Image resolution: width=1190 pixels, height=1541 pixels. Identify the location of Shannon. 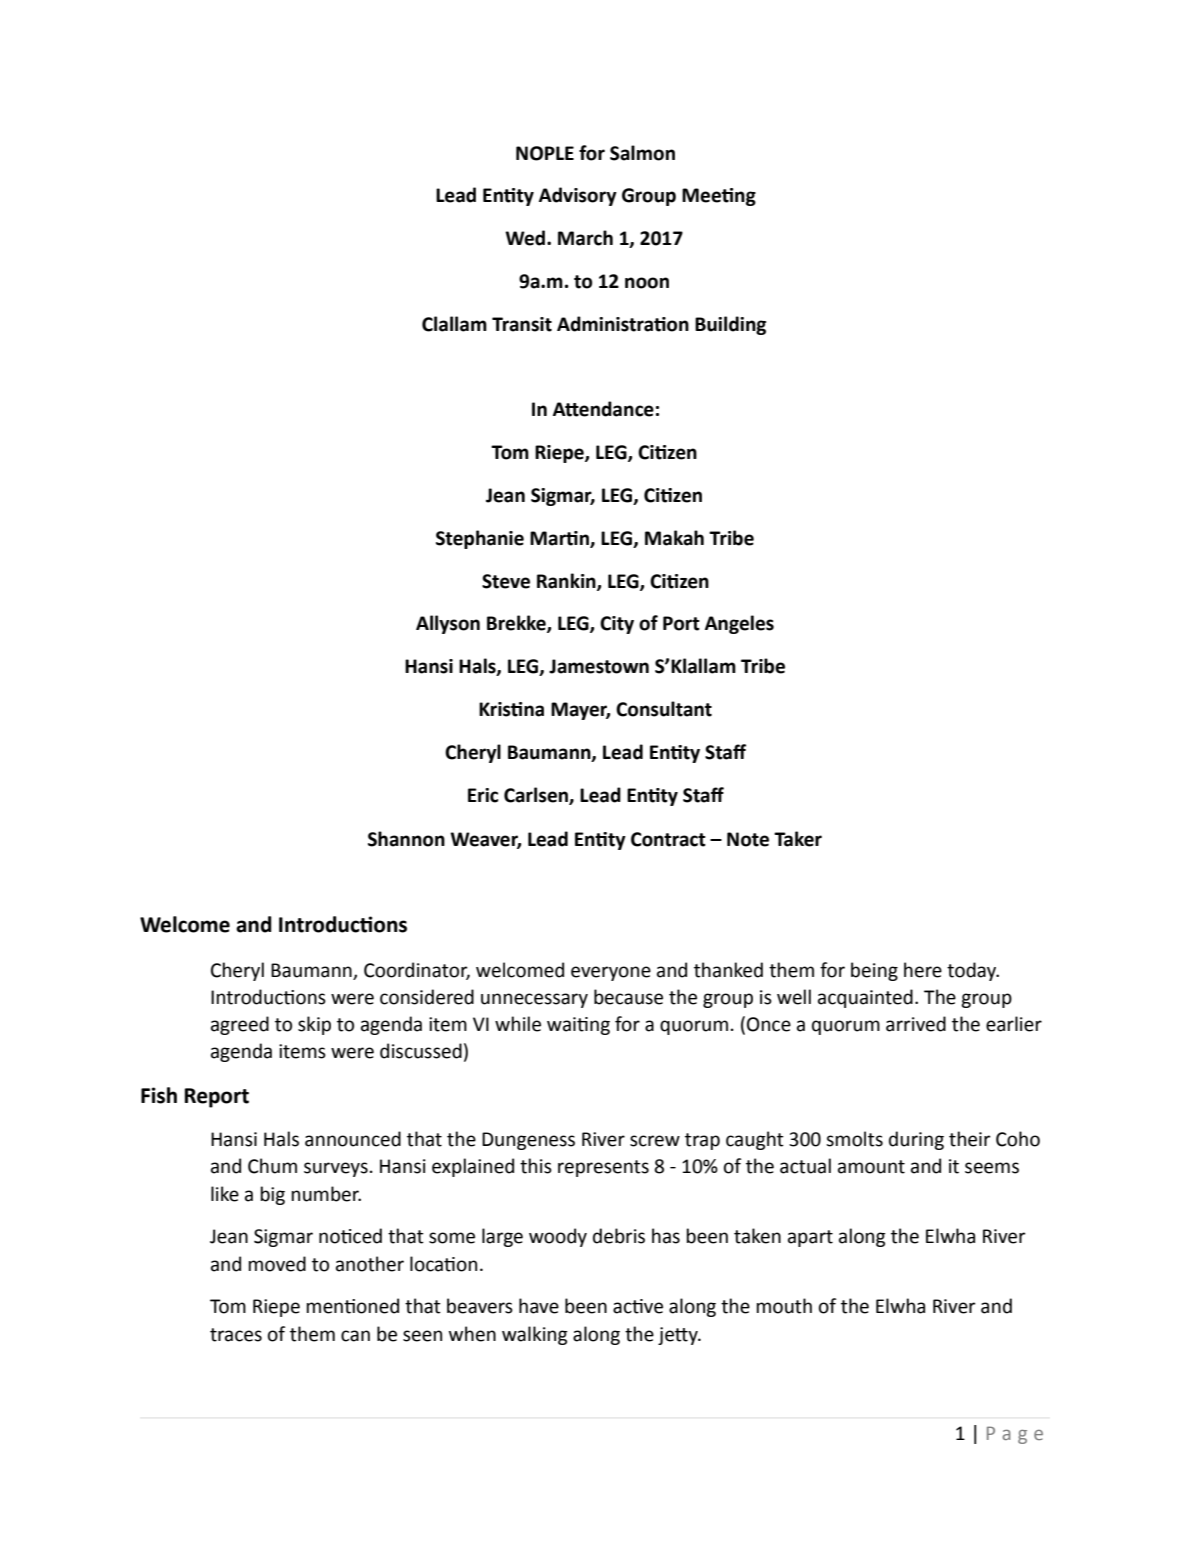
(406, 839).
